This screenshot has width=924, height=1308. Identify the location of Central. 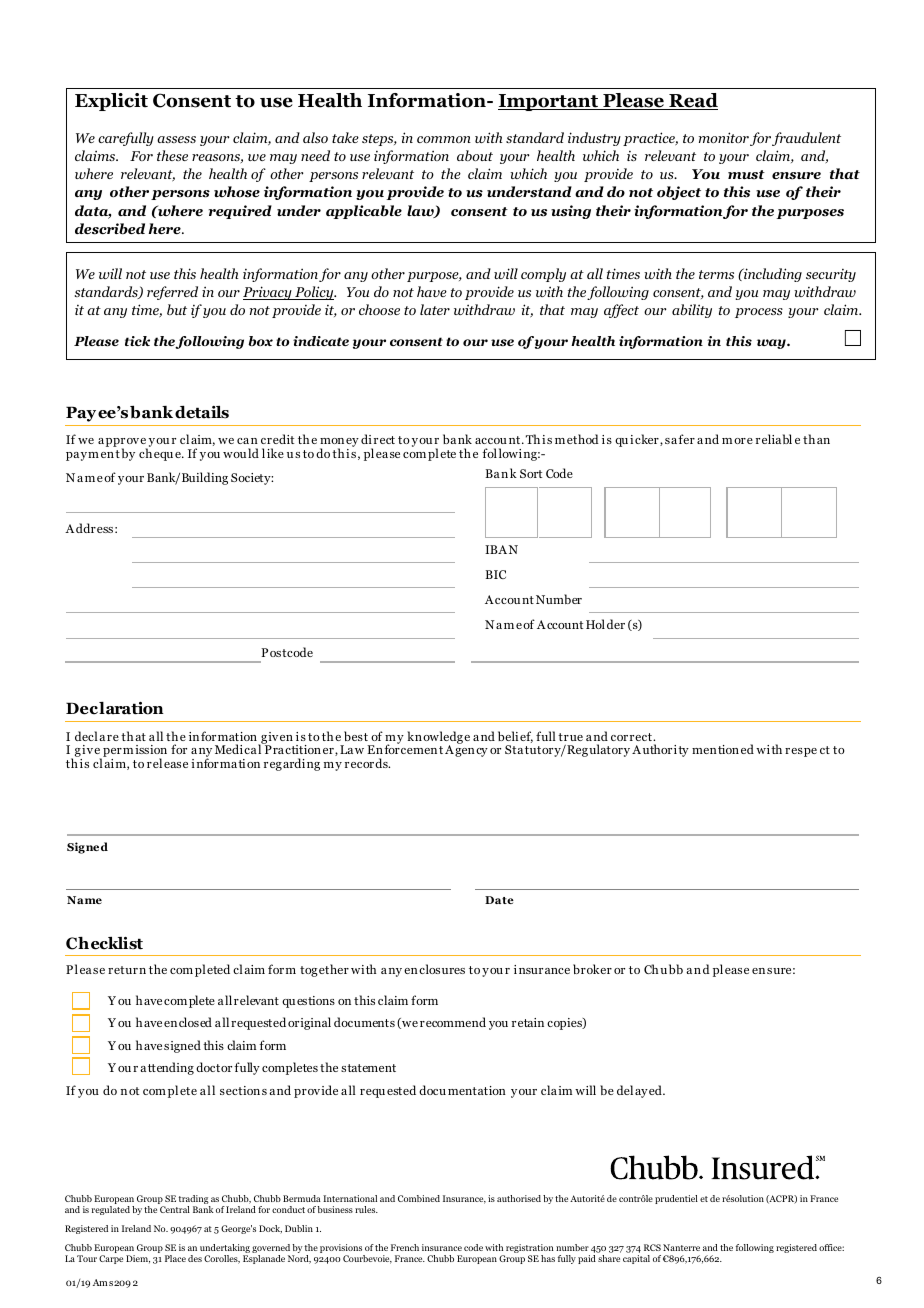
(175, 1209).
